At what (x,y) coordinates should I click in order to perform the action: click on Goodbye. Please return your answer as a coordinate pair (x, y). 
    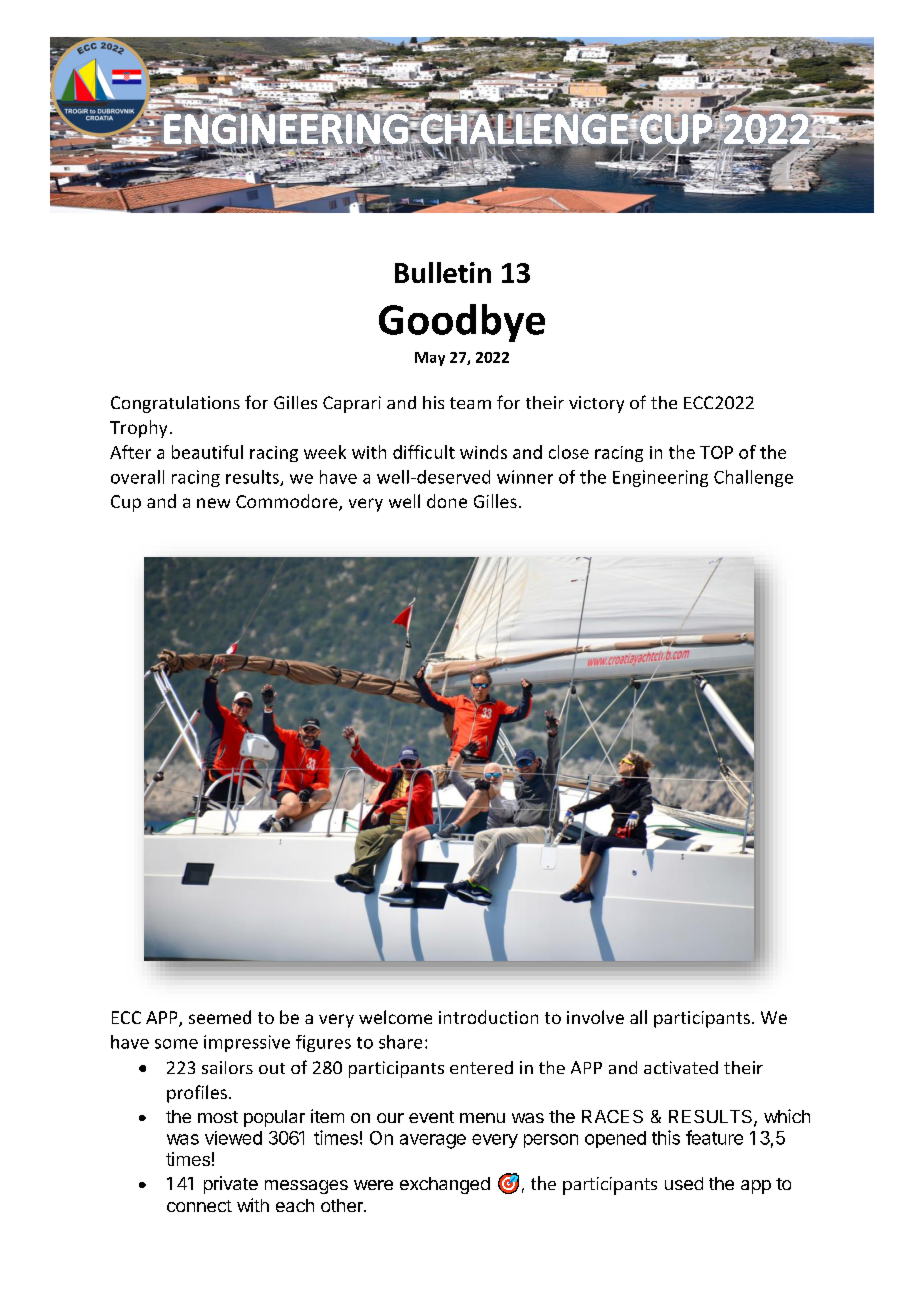
    Looking at the image, I should click on (462, 323).
